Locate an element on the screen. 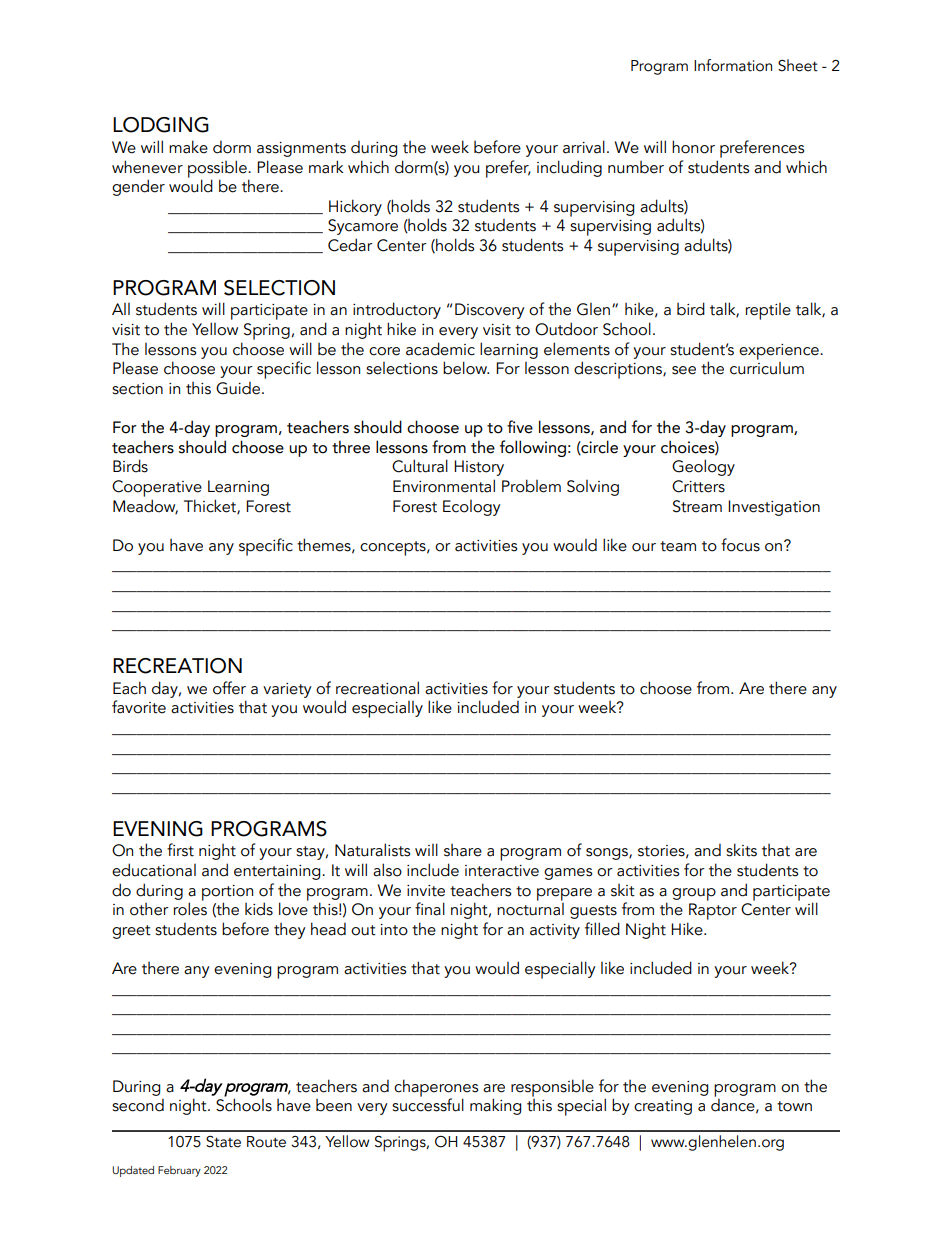 The height and width of the screenshot is (1233, 952). reptile is located at coordinates (768, 311).
